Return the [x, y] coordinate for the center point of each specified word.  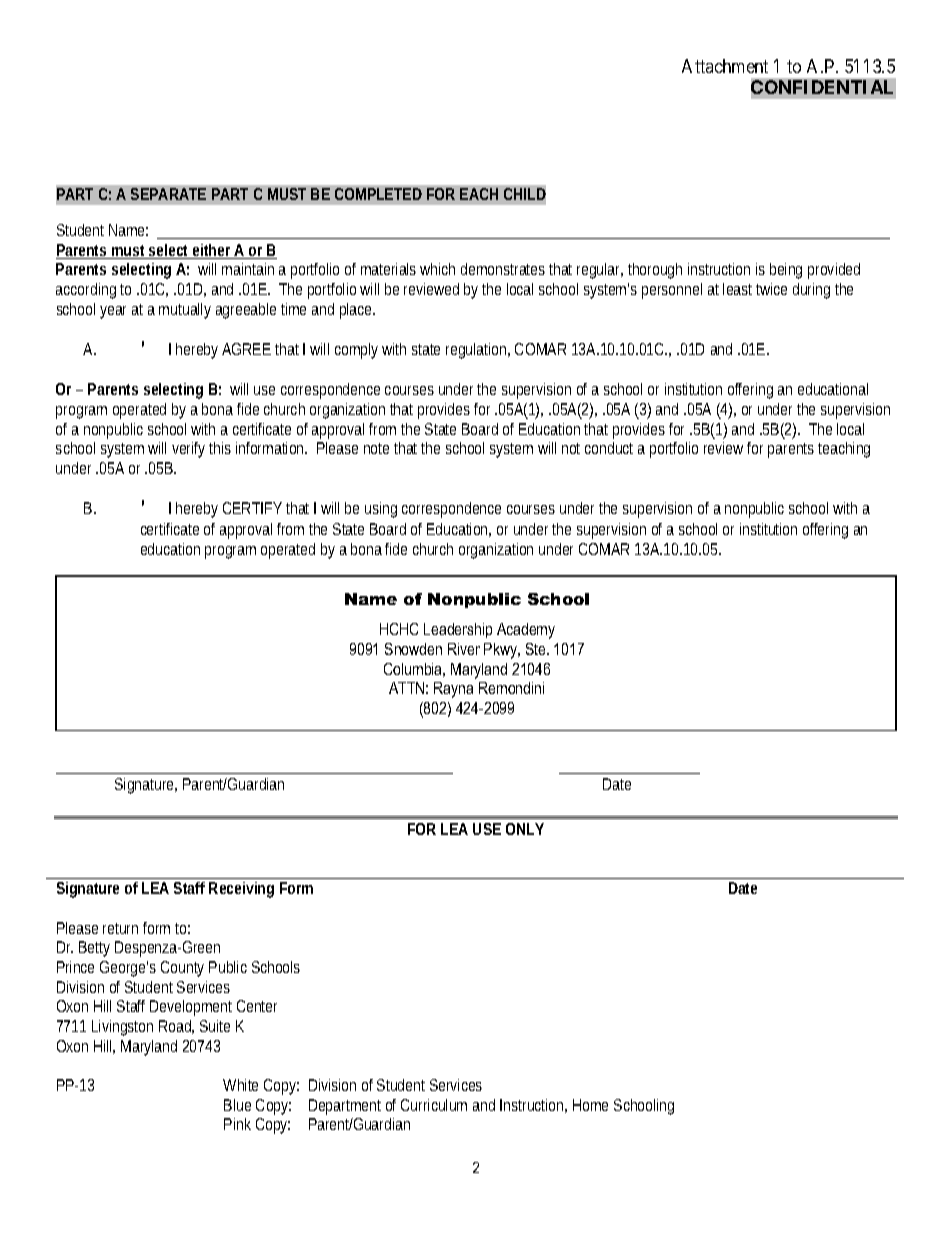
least [740, 289]
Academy [526, 631]
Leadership [458, 630]
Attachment [725, 66]
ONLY [525, 829]
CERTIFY [252, 508]
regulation [478, 351]
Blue [237, 1105]
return [120, 928]
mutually [185, 311]
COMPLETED [378, 194]
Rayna [453, 690]
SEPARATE [168, 194]
